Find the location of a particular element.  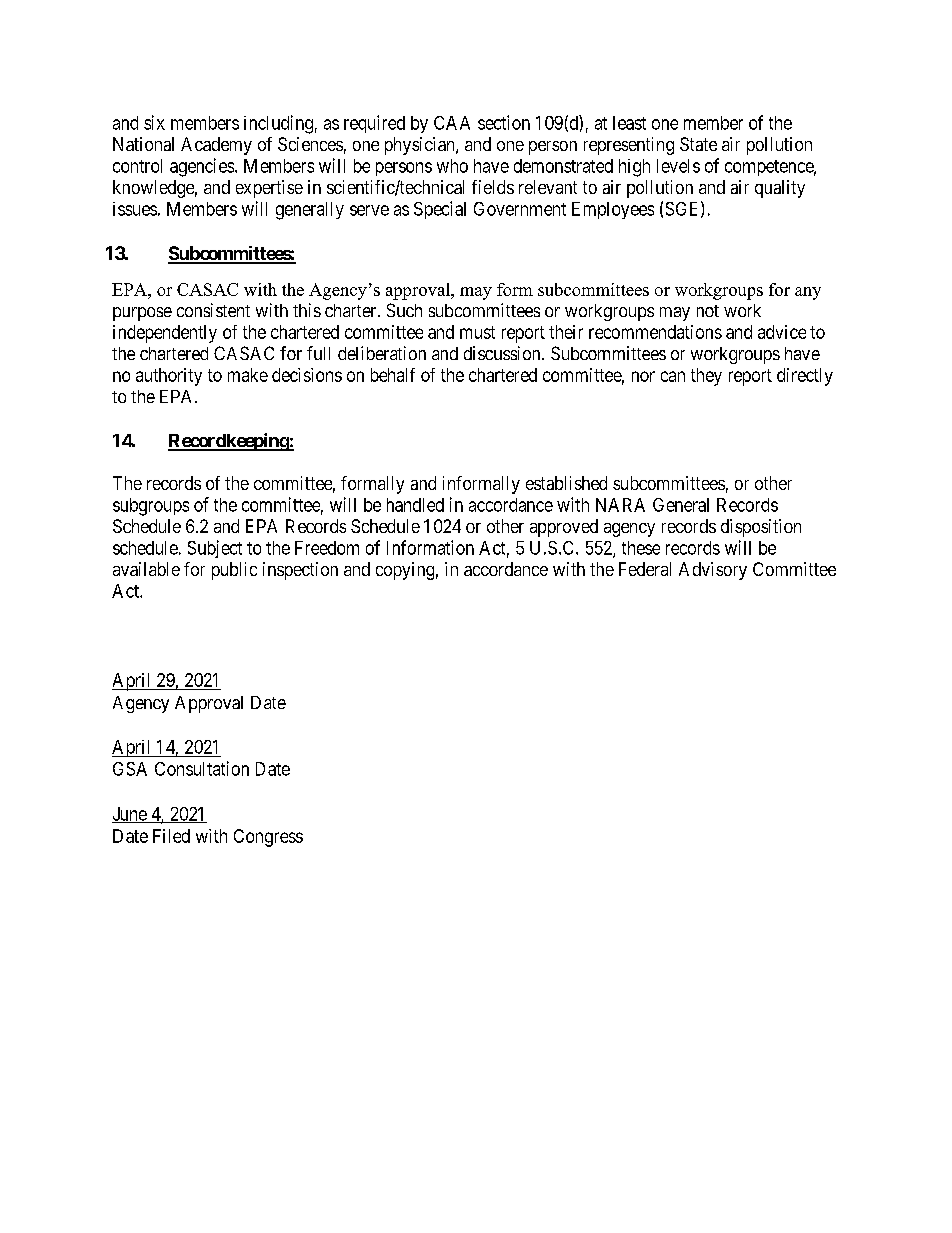

approved is located at coordinates (564, 528).
